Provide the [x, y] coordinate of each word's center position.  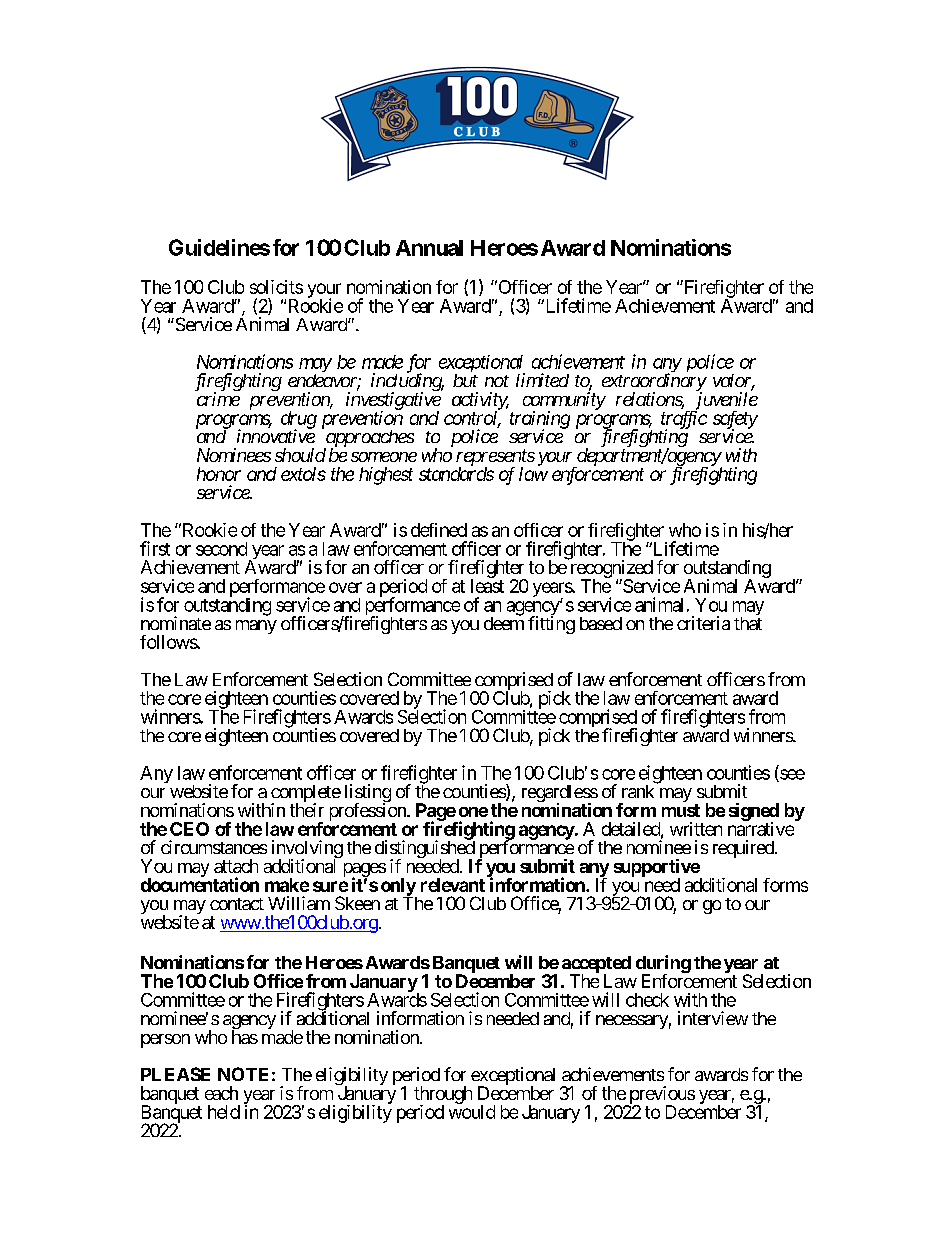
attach [236, 866]
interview [713, 1018]
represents [495, 458]
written [696, 829]
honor [219, 474]
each [221, 1093]
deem [504, 622]
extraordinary [654, 383]
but [465, 380]
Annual [429, 248]
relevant [453, 885]
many [256, 627]
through [443, 1096]
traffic [684, 421]
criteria [703, 623]
